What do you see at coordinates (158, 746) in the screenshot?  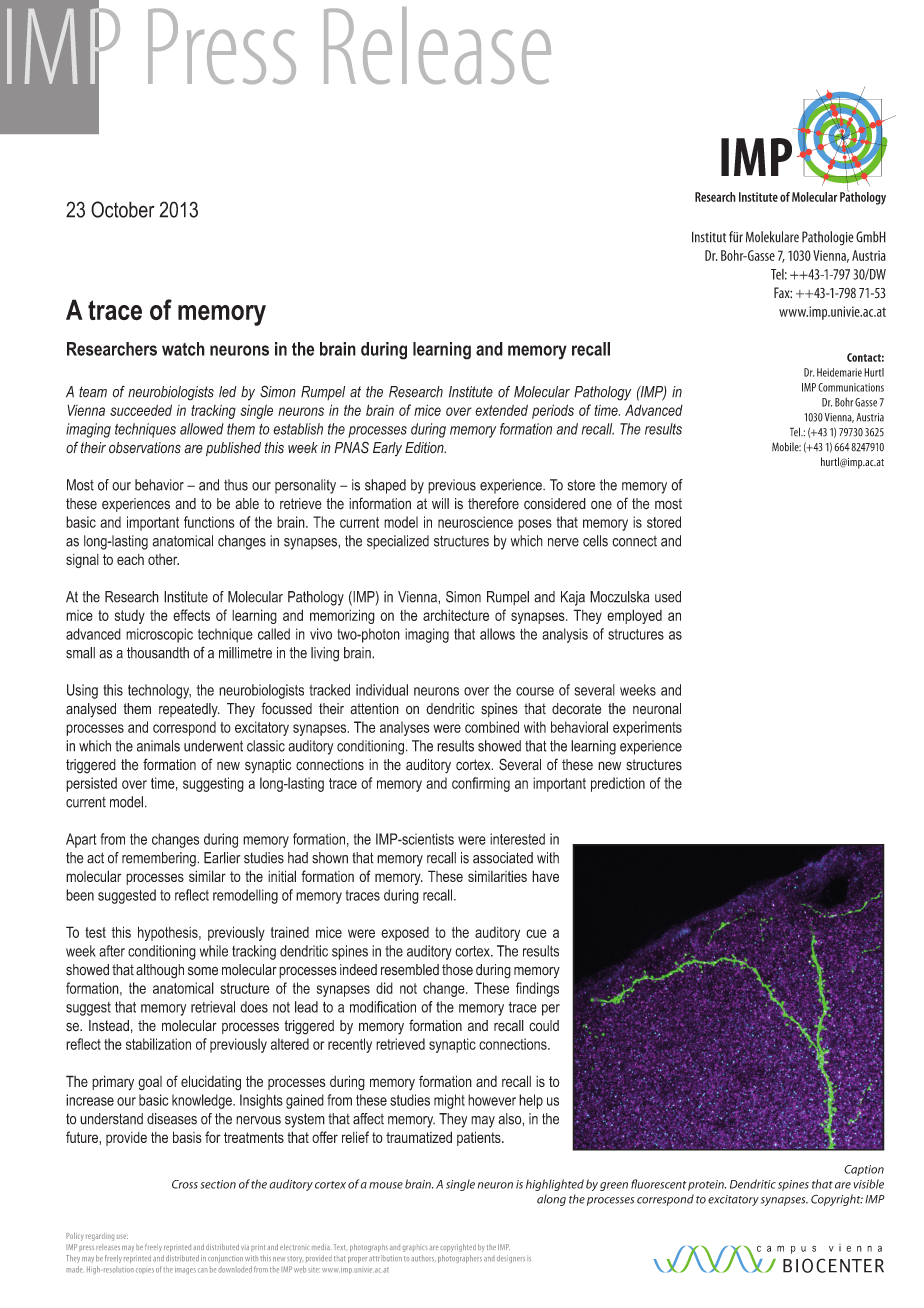 I see `animals` at bounding box center [158, 746].
